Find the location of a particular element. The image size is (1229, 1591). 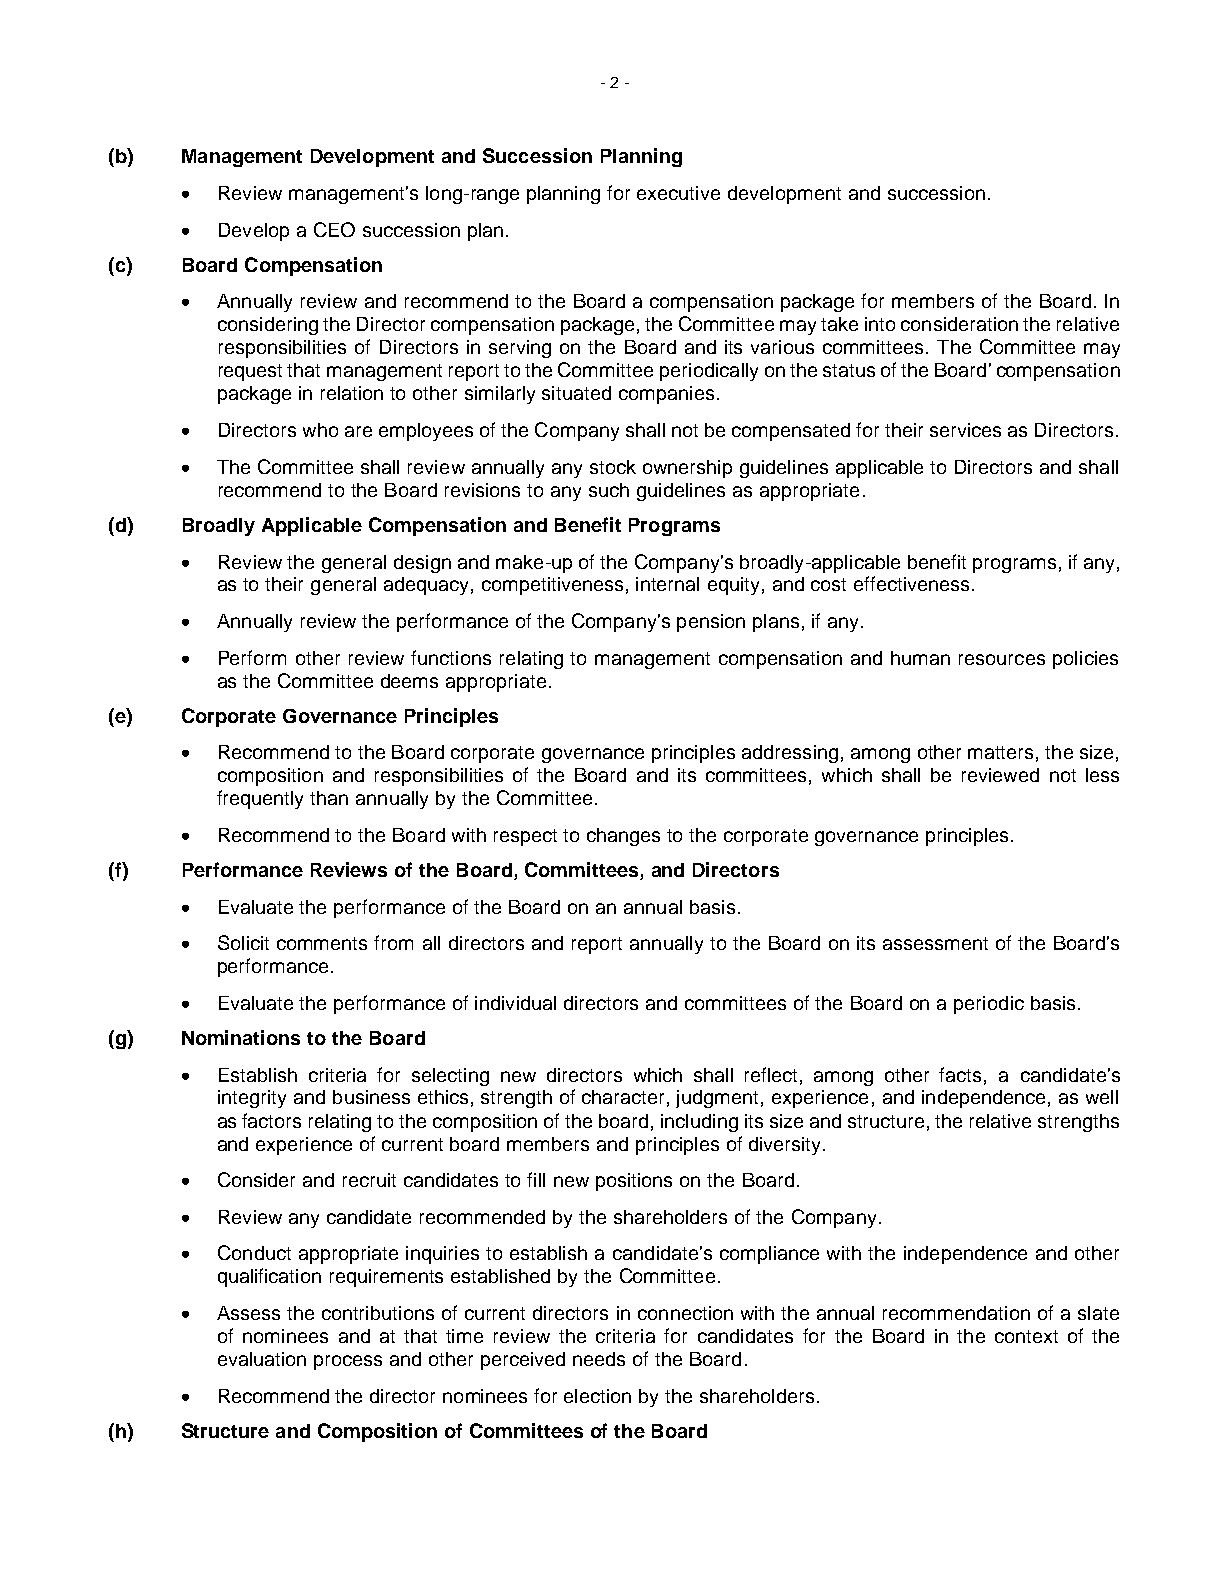

comments is located at coordinates (322, 943).
